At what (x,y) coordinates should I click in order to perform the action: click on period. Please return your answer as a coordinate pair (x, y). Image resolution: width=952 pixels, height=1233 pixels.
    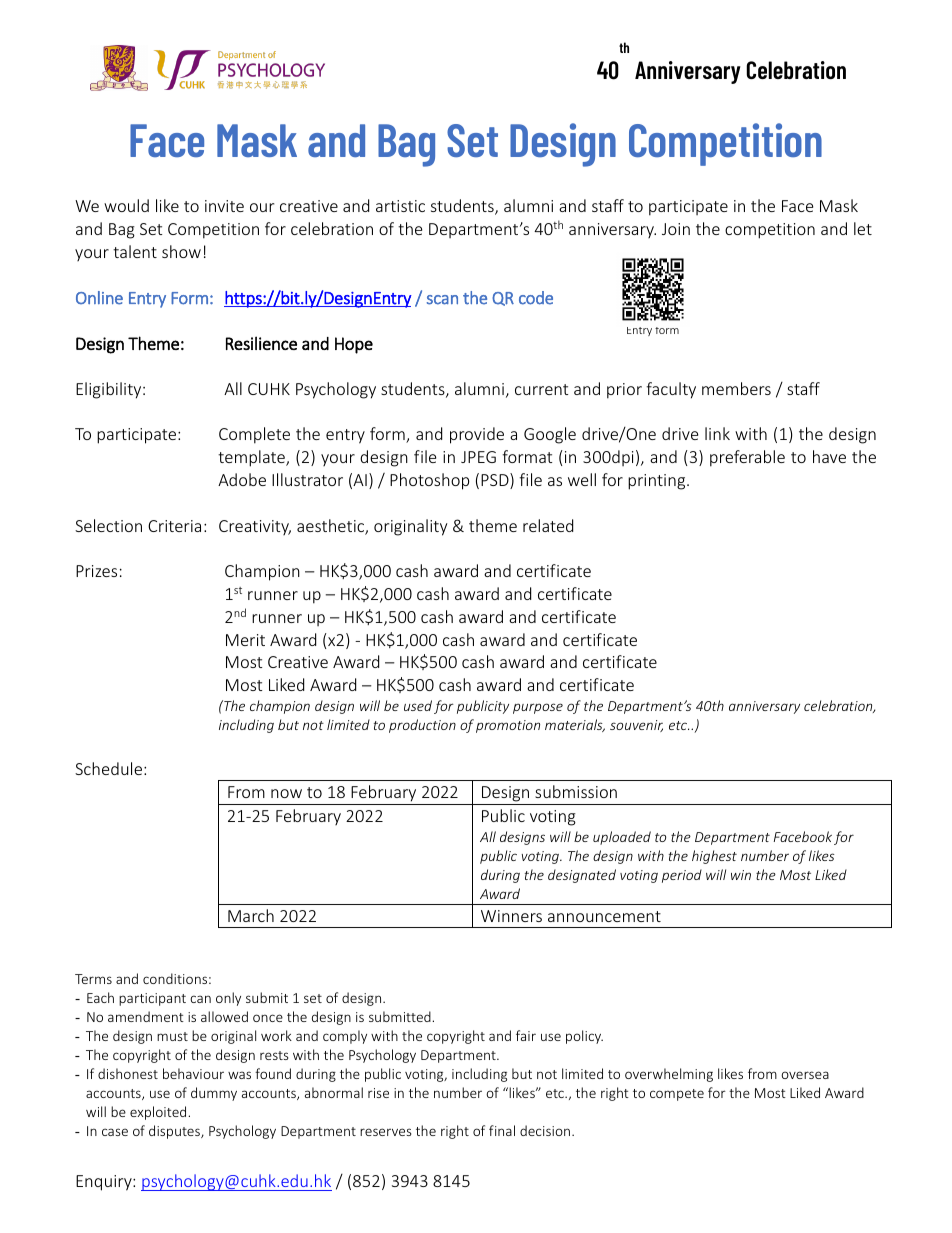
    Looking at the image, I should click on (682, 876).
